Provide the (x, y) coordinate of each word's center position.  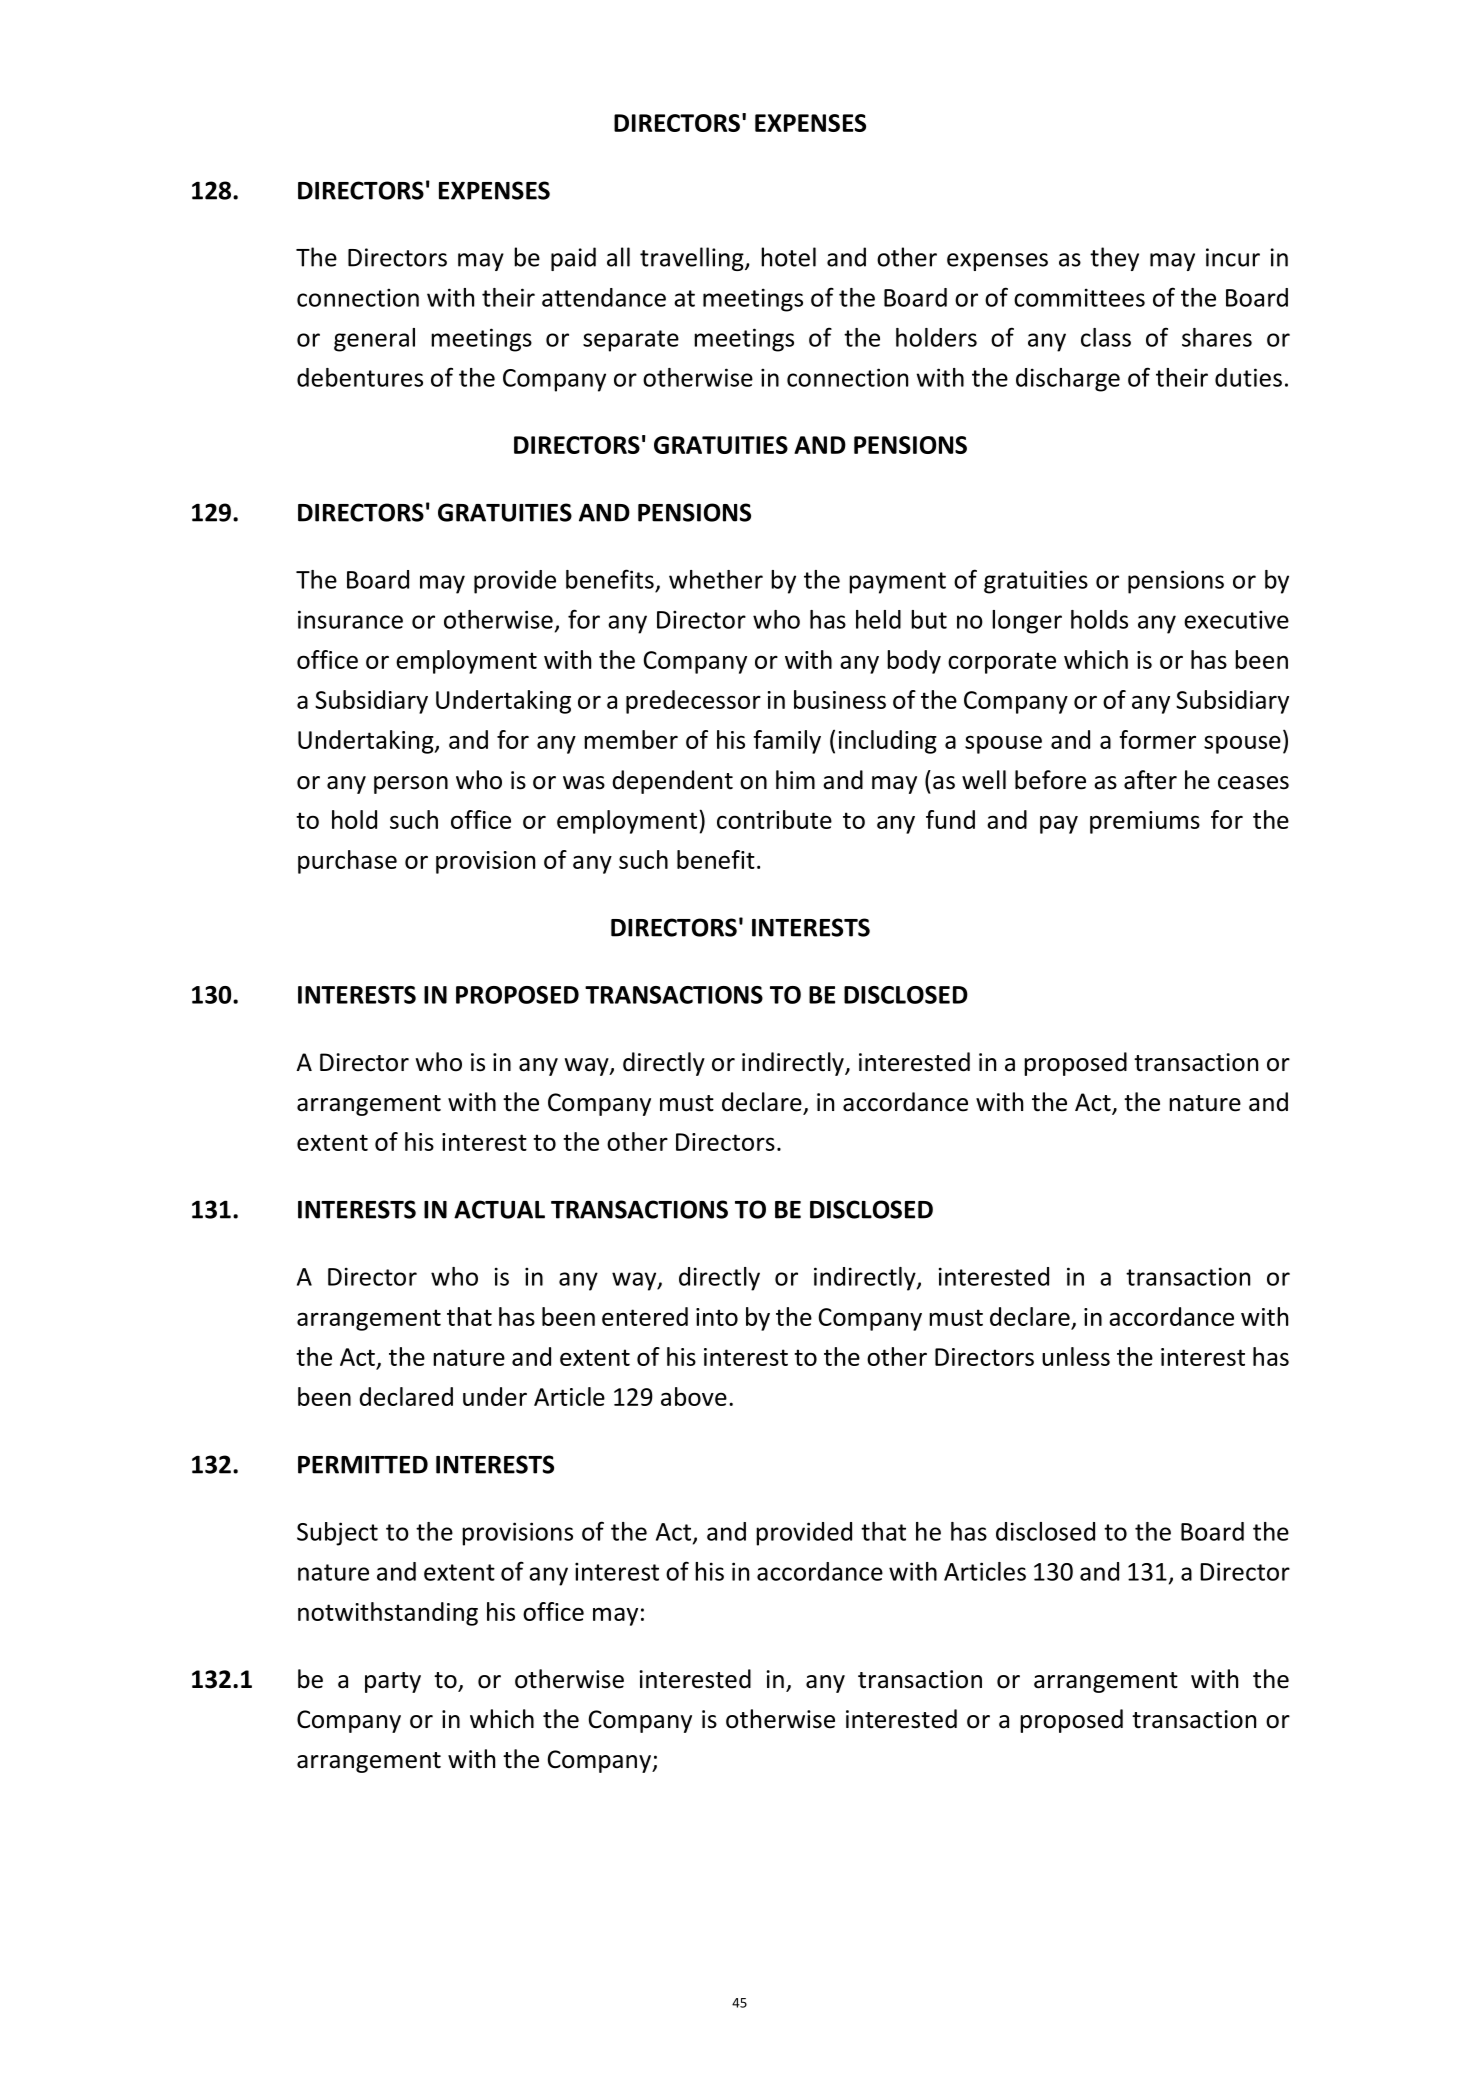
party (393, 1682)
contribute (774, 819)
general (374, 340)
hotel (788, 257)
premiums (1145, 822)
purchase (347, 862)
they (1114, 259)
